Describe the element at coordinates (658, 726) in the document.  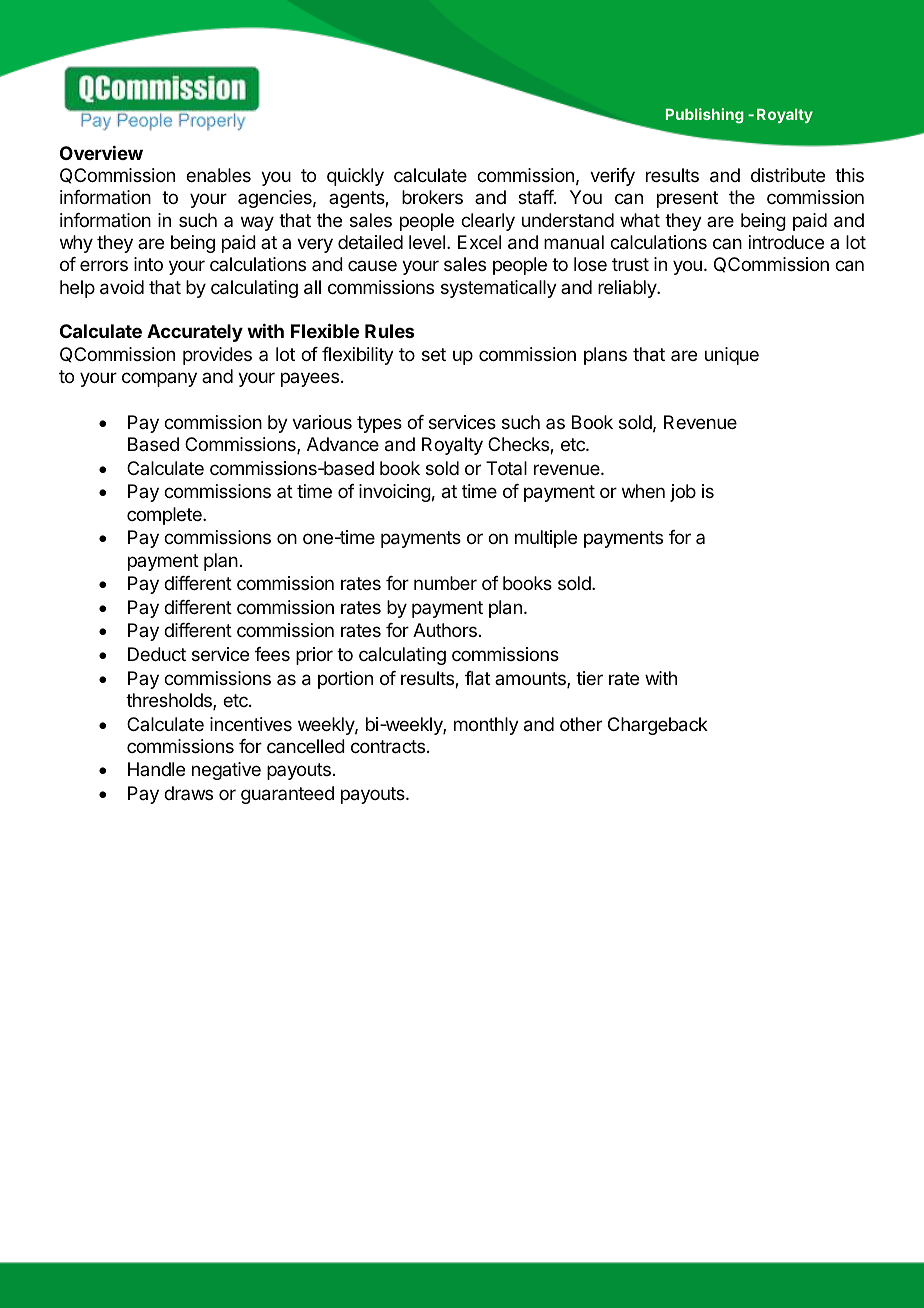
I see `Chargeback` at that location.
